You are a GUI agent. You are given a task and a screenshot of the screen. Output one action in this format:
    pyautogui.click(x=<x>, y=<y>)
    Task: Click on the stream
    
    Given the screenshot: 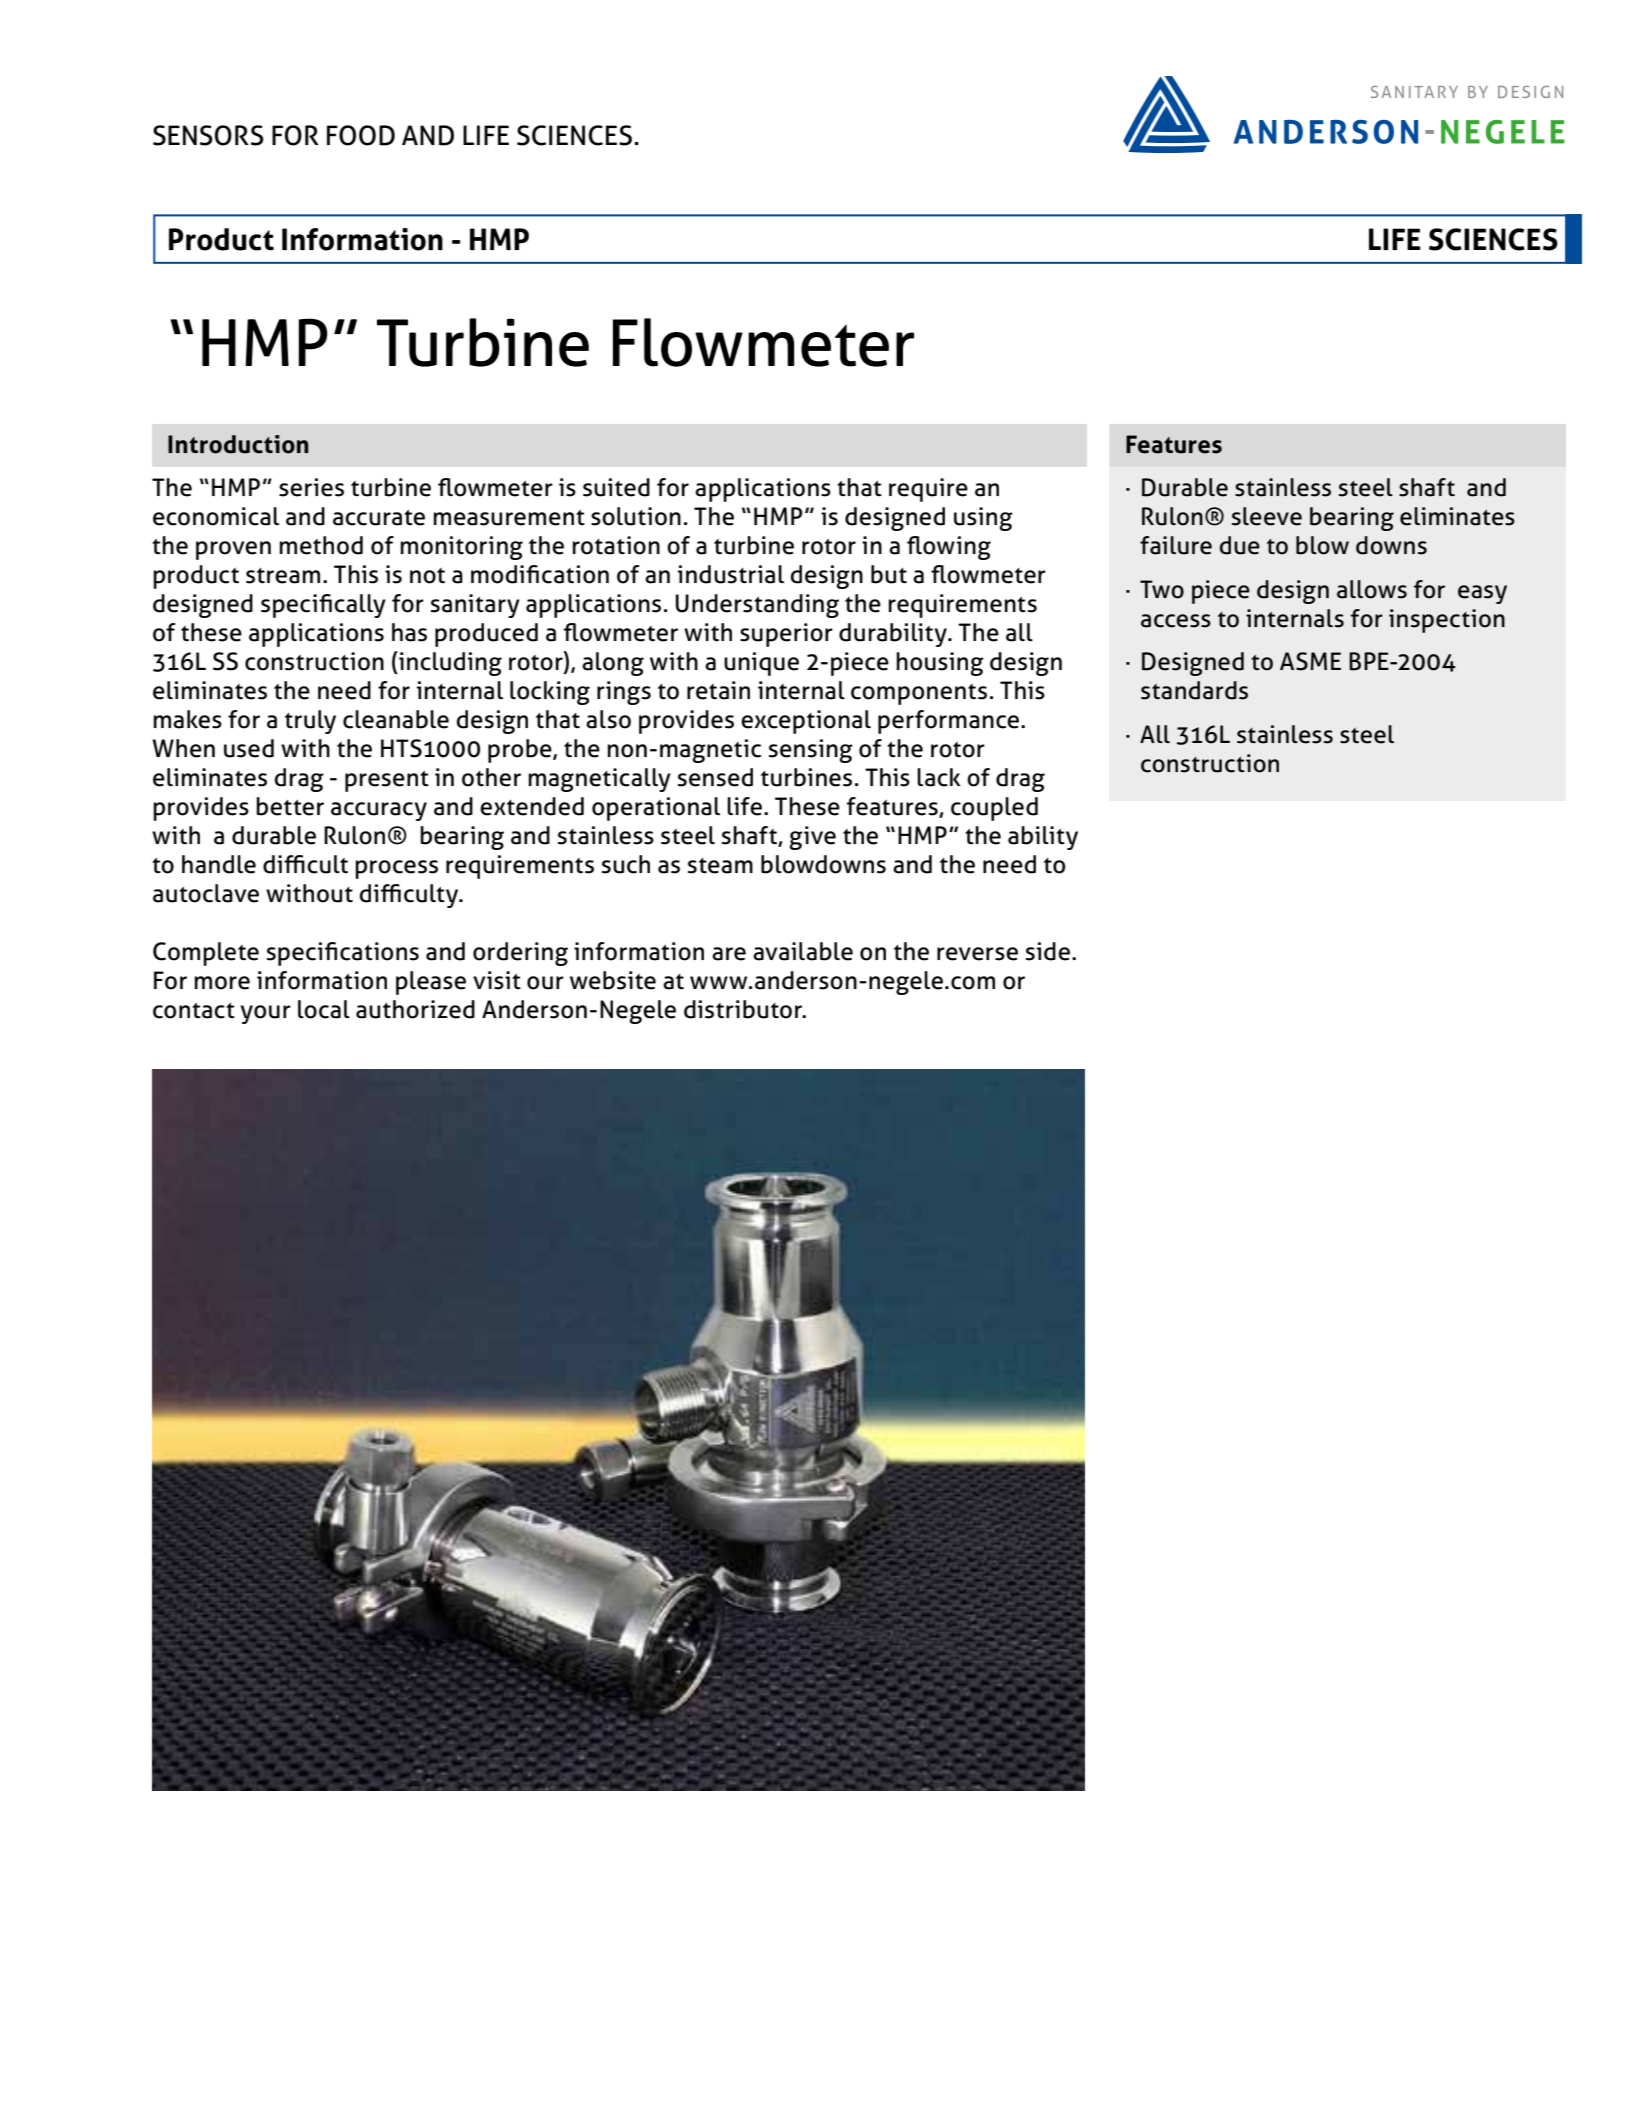 What is the action you would take?
    pyautogui.click(x=283, y=576)
